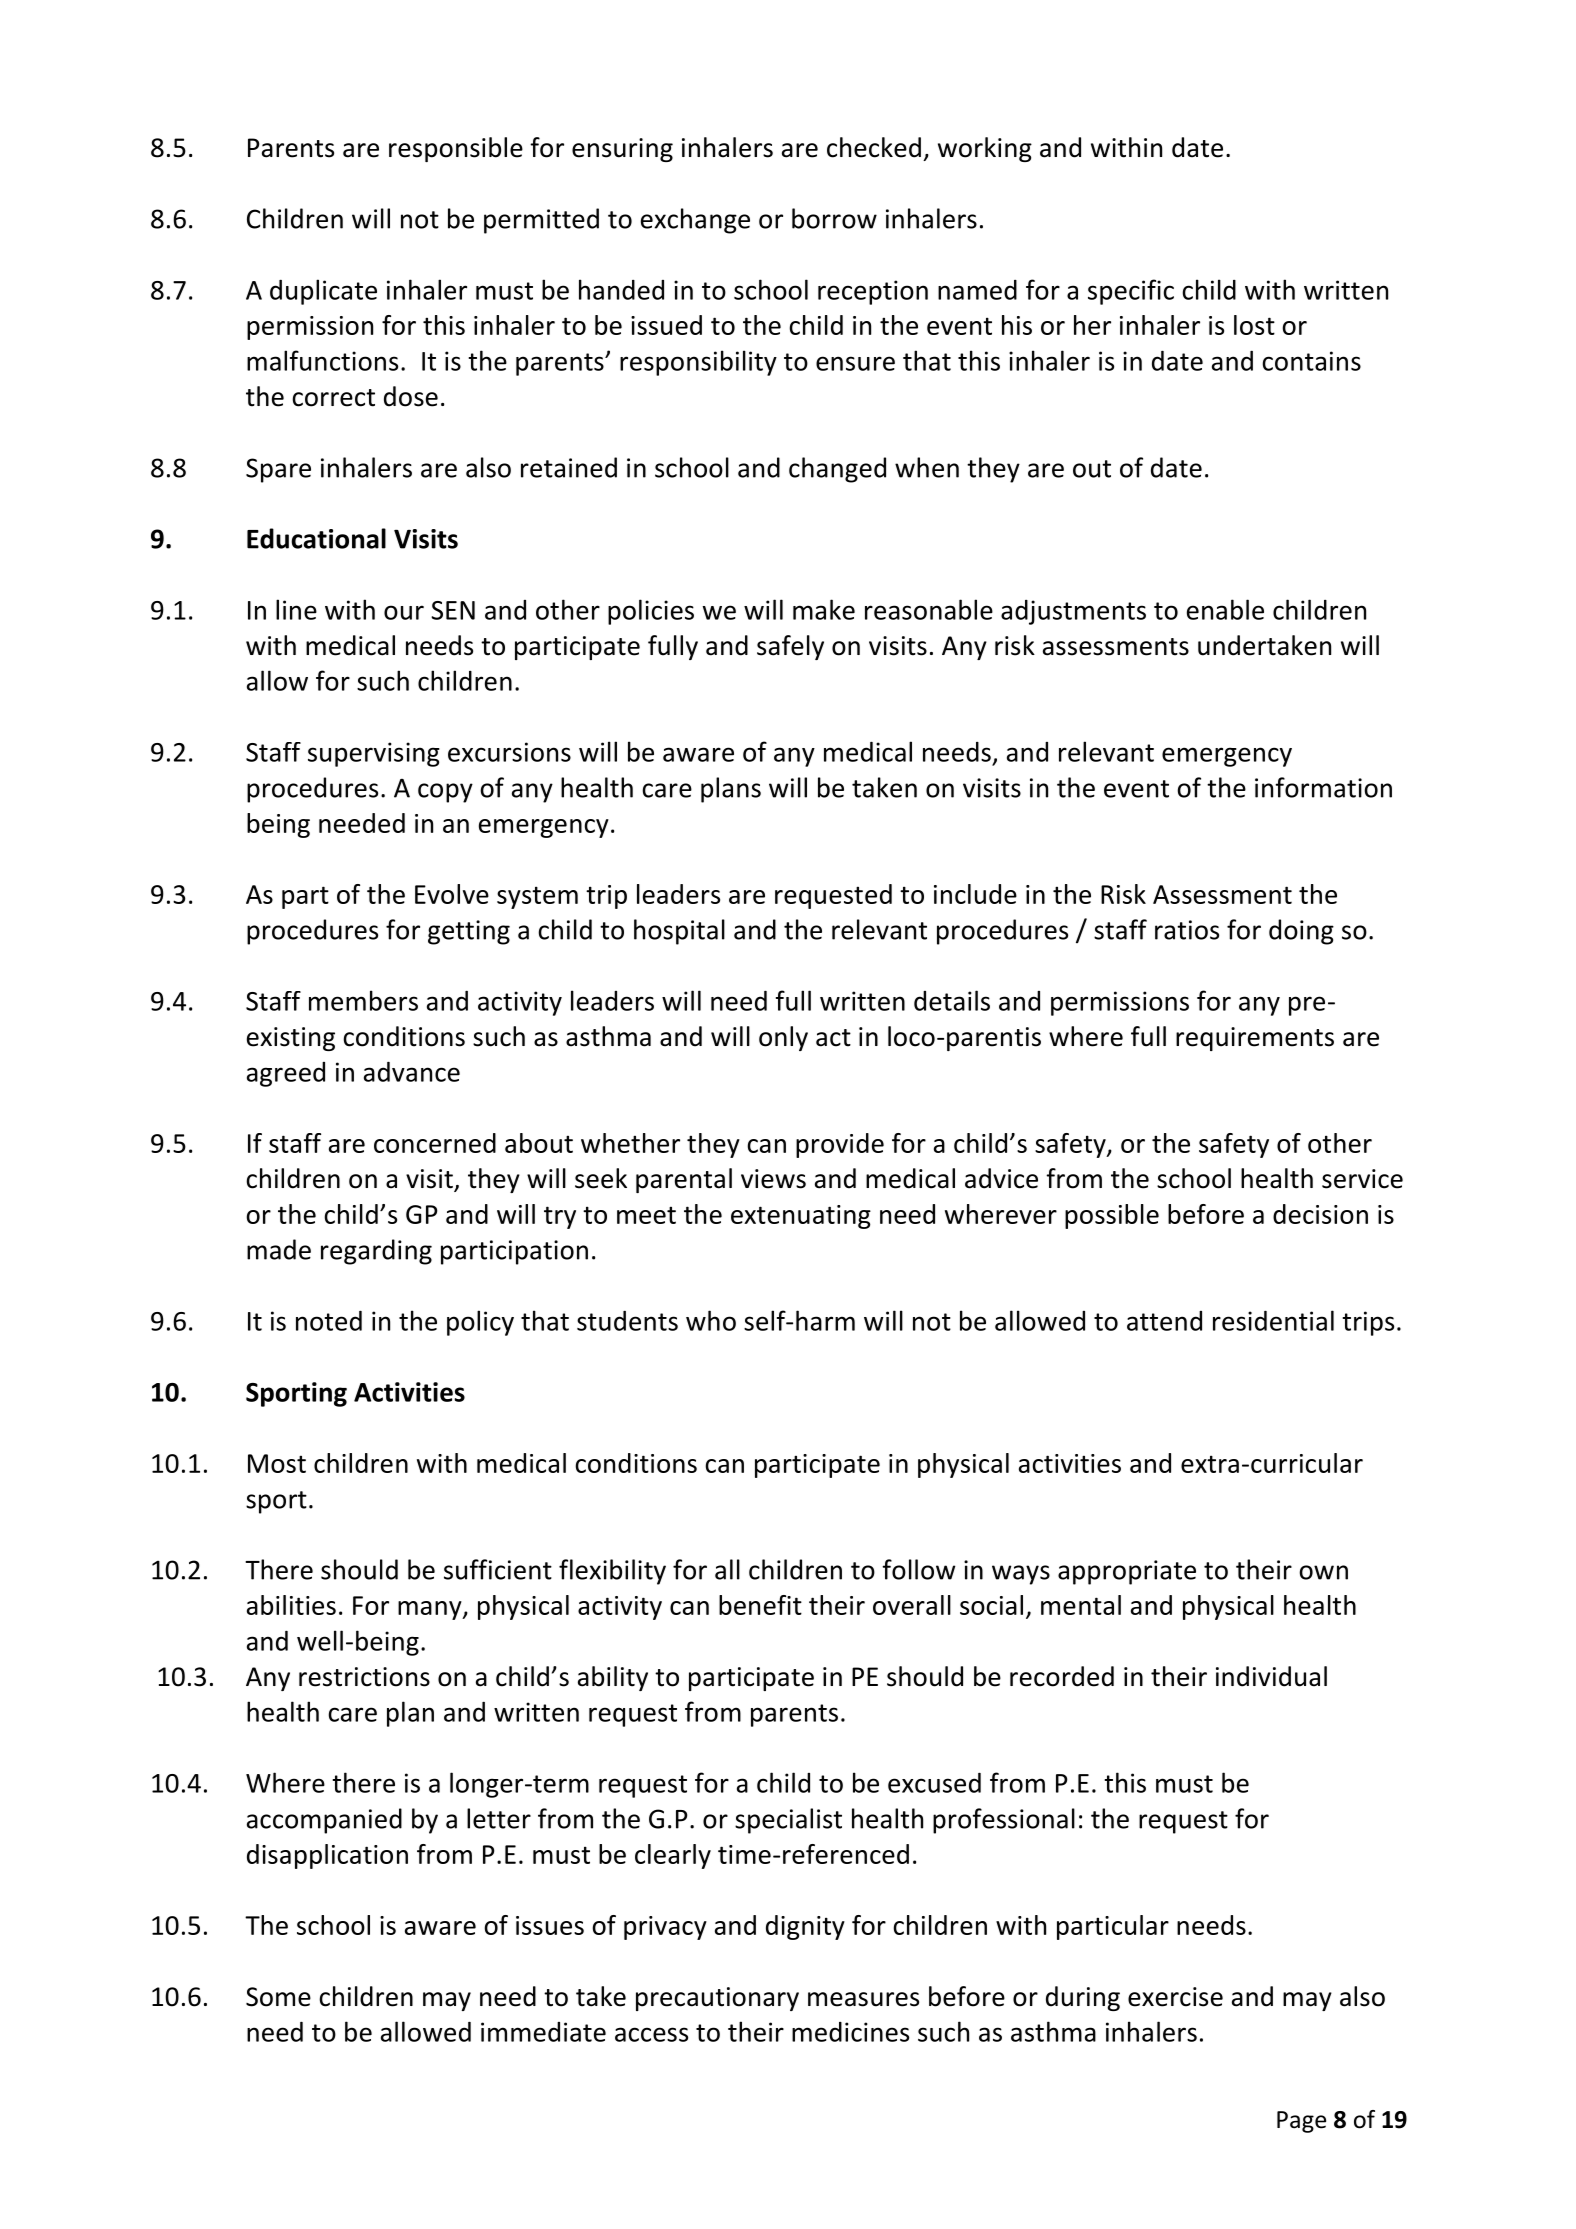  Describe the element at coordinates (1323, 787) in the image. I see `information` at that location.
